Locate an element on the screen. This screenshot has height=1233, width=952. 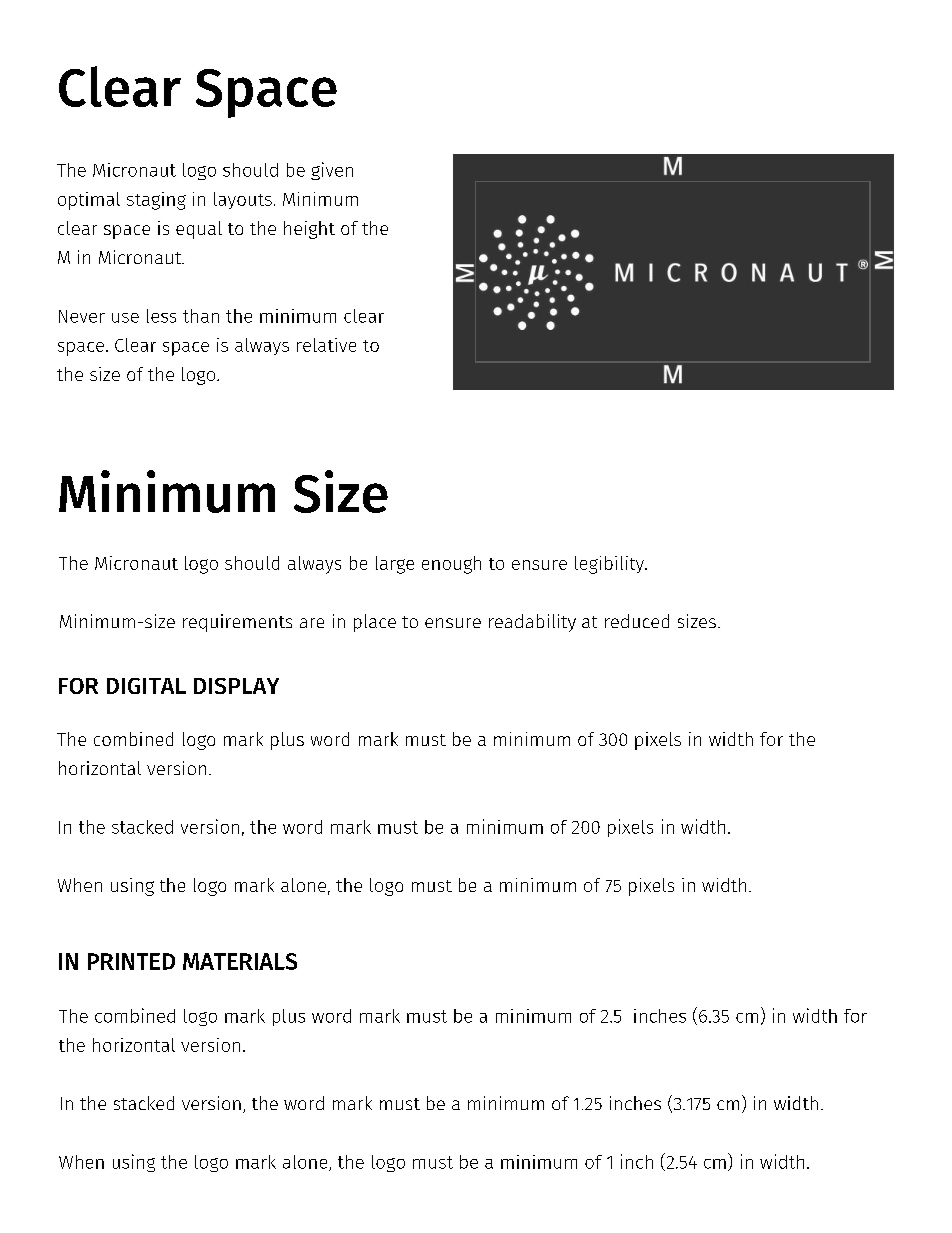
height is located at coordinates (309, 230).
